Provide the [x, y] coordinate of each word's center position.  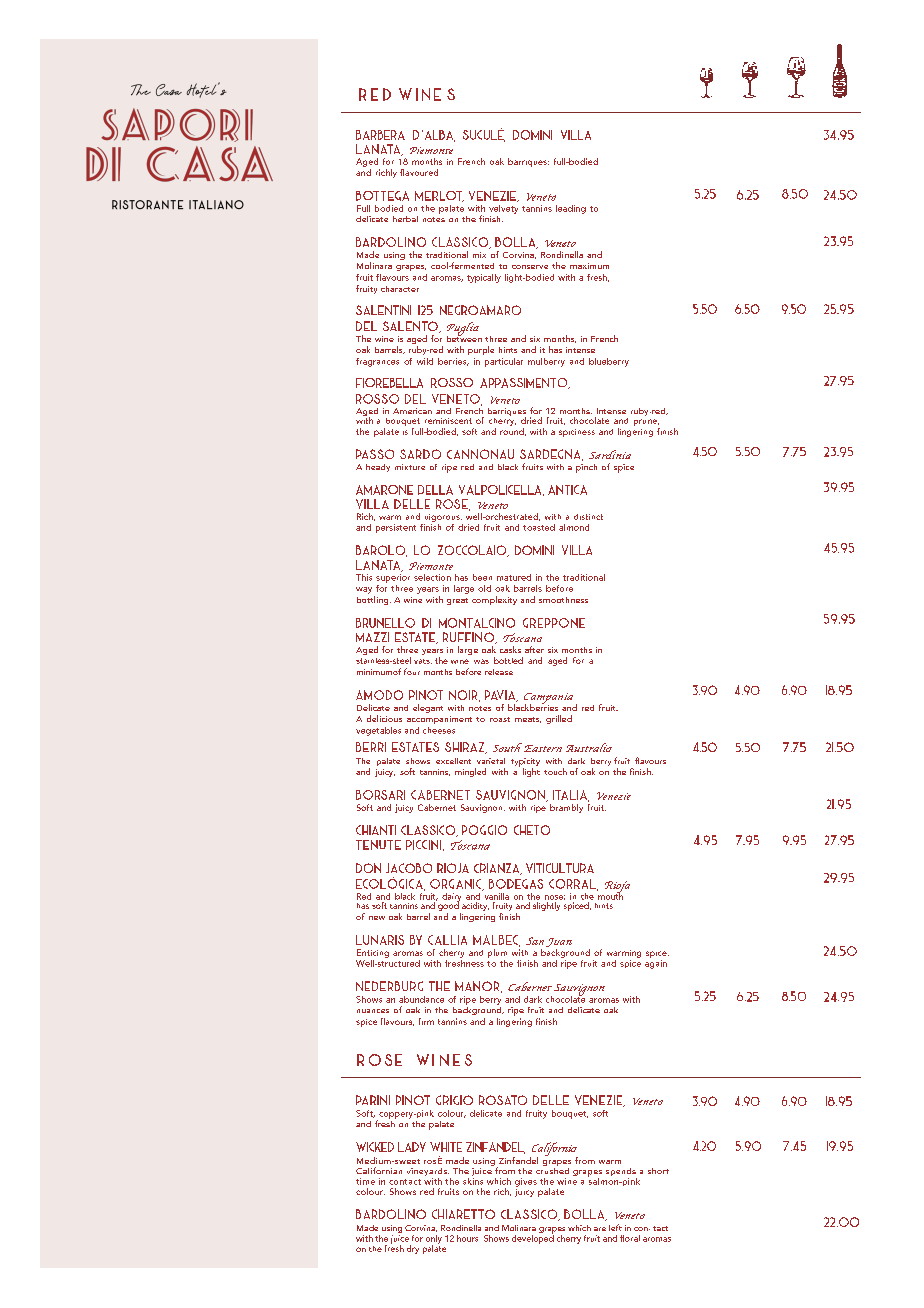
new [377, 918]
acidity [475, 906]
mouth [610, 895]
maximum [589, 266]
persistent [396, 528]
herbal [405, 219]
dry [413, 1249]
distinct [588, 517]
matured [514, 577]
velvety [503, 209]
